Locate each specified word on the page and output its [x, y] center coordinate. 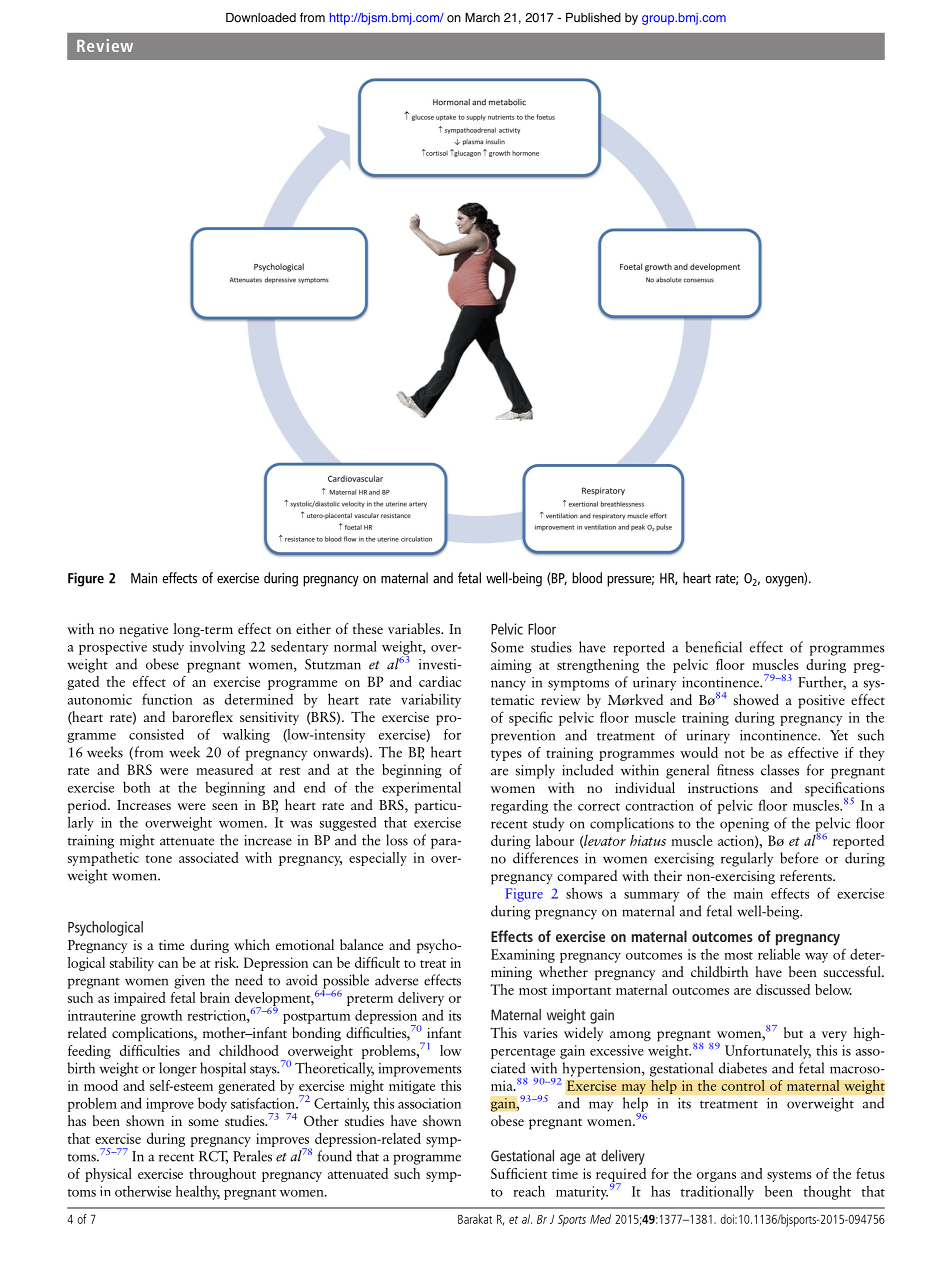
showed [756, 699]
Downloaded [261, 18]
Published [593, 18]
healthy [198, 1192]
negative [143, 631]
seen [225, 806]
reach [529, 1191]
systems [789, 1176]
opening [744, 825]
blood [587, 578]
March [482, 17]
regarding [519, 807]
